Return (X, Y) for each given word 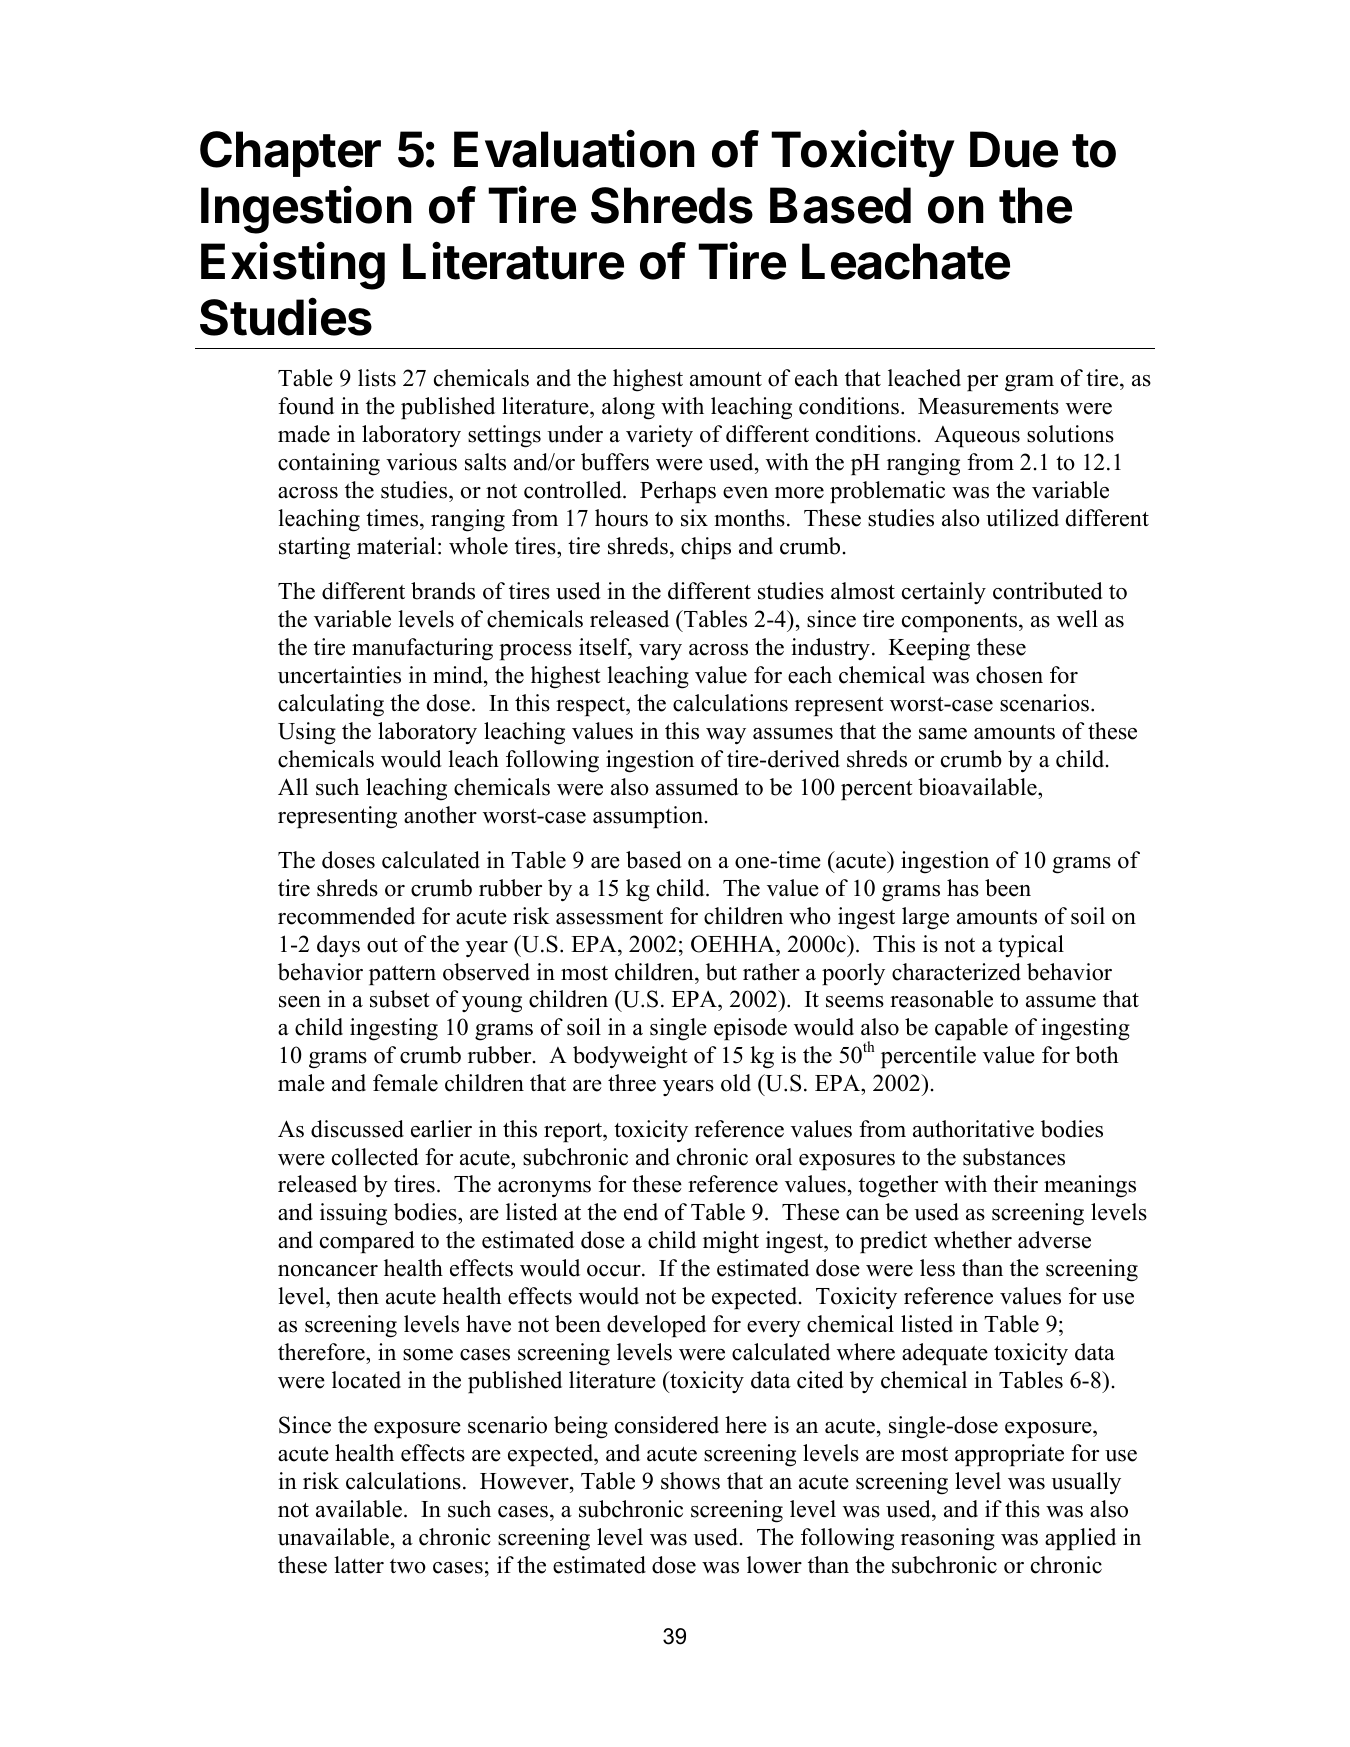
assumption (649, 817)
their (1015, 1184)
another (440, 815)
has (963, 888)
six (694, 518)
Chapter (290, 154)
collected (375, 1157)
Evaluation (574, 149)
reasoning (948, 1539)
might (731, 1242)
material (396, 546)
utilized (1022, 518)
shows (690, 1481)
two (408, 1566)
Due (1014, 149)
